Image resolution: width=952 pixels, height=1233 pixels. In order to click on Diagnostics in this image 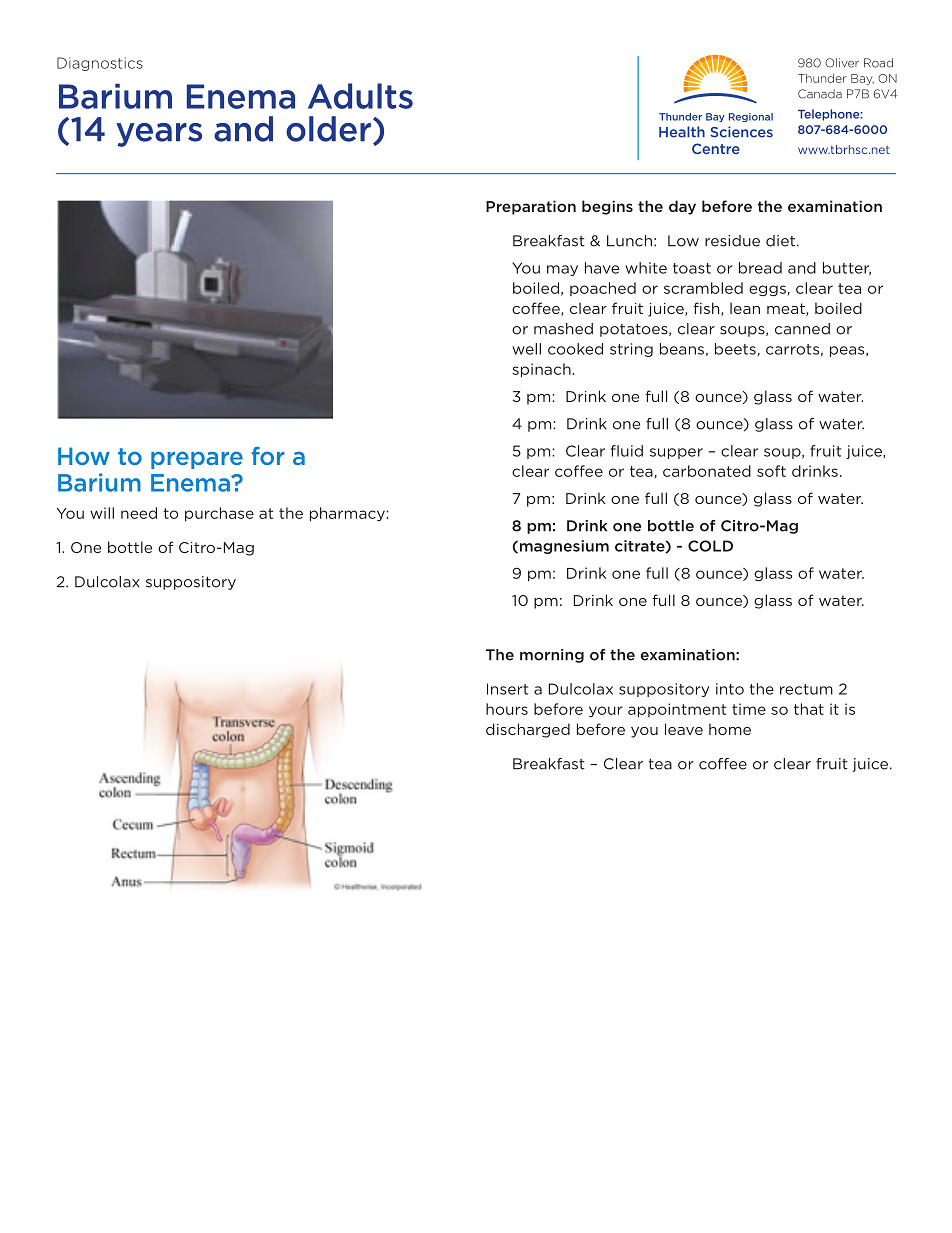, I will do `click(100, 64)`.
